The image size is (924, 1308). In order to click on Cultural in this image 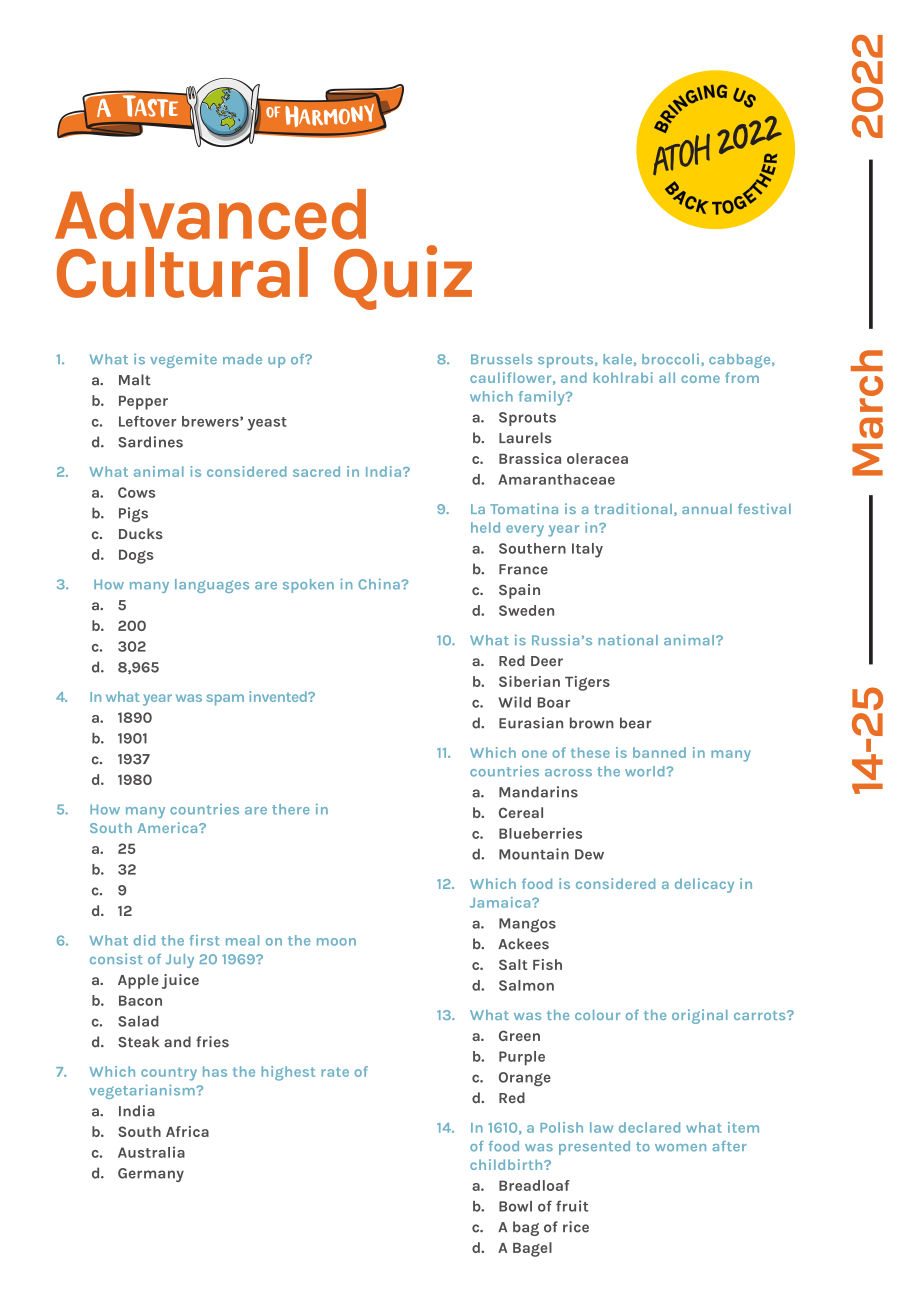, I will do `click(182, 272)`.
